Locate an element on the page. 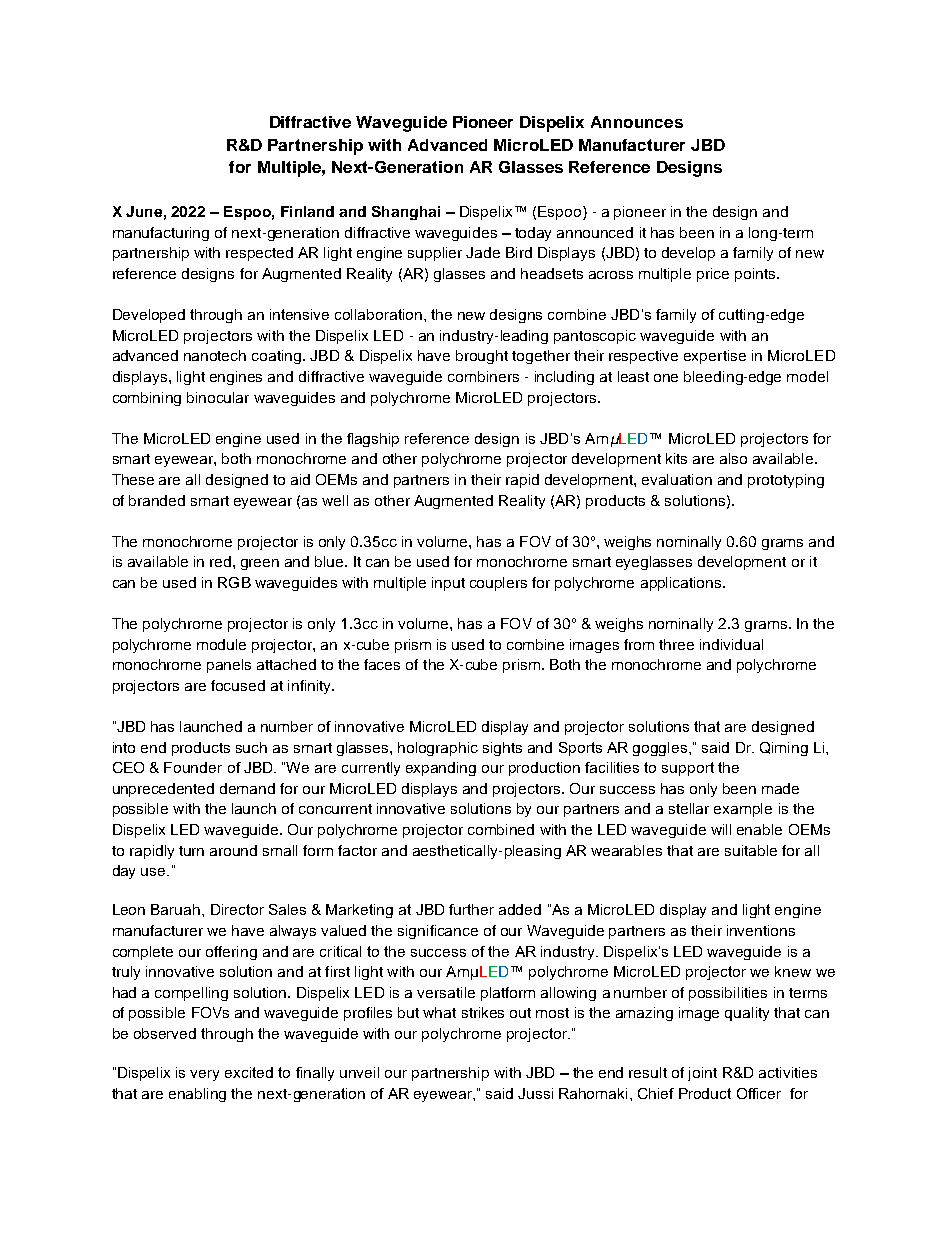 The height and width of the document is (1233, 952). Shanghai is located at coordinates (406, 213).
